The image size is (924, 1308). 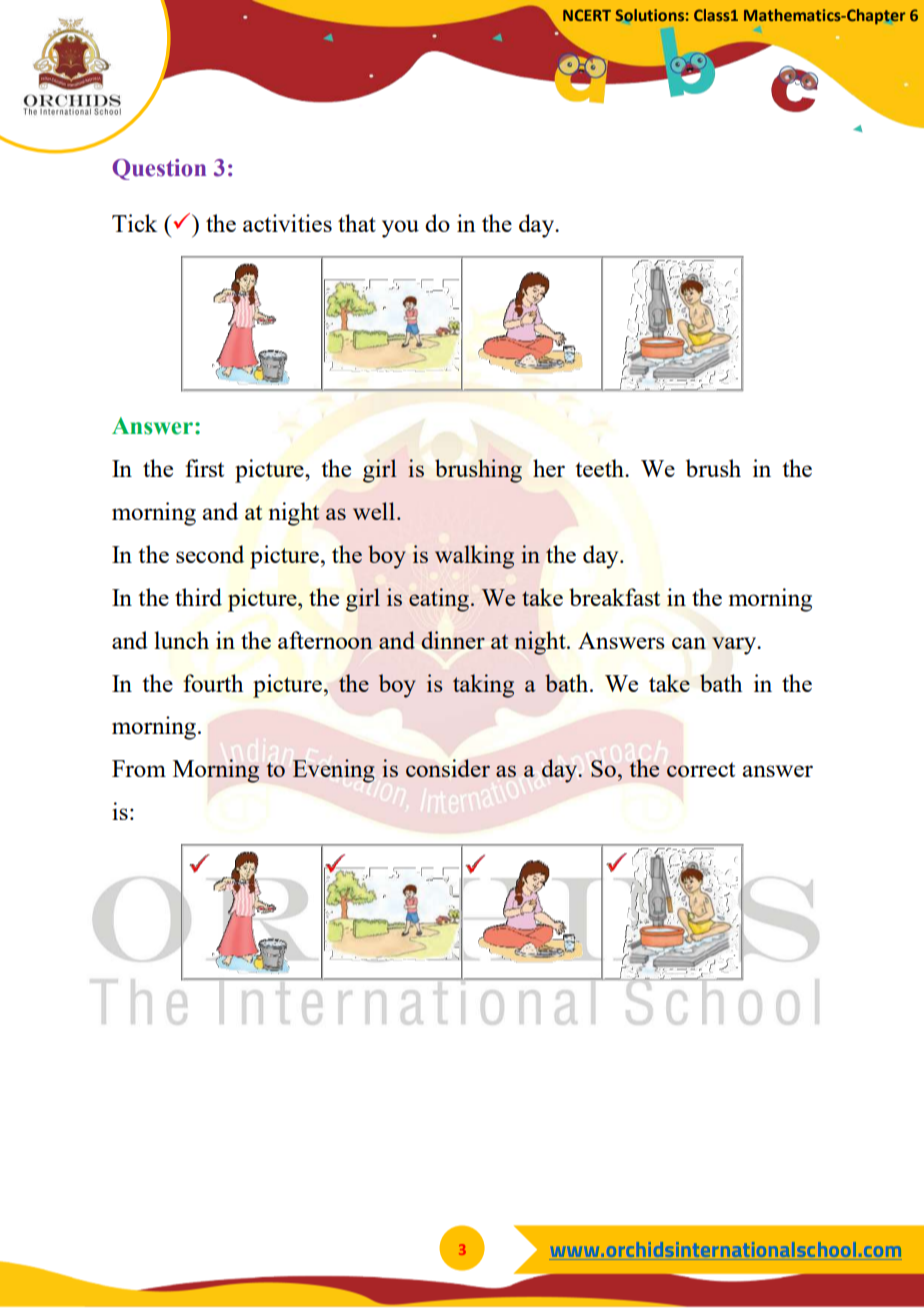 What do you see at coordinates (210, 554) in the page?
I see `second` at bounding box center [210, 554].
